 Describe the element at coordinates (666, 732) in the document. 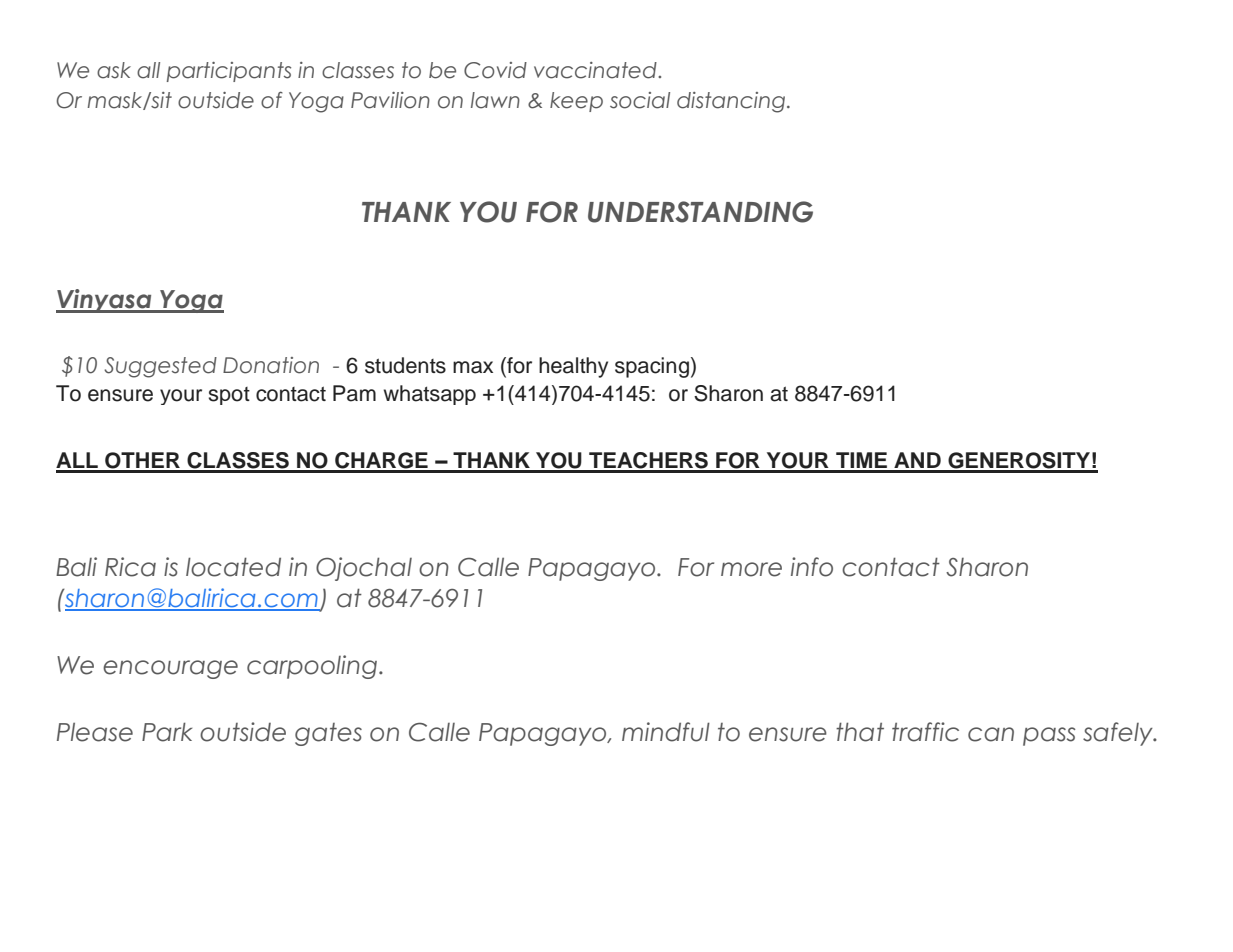

I see `mindful` at that location.
